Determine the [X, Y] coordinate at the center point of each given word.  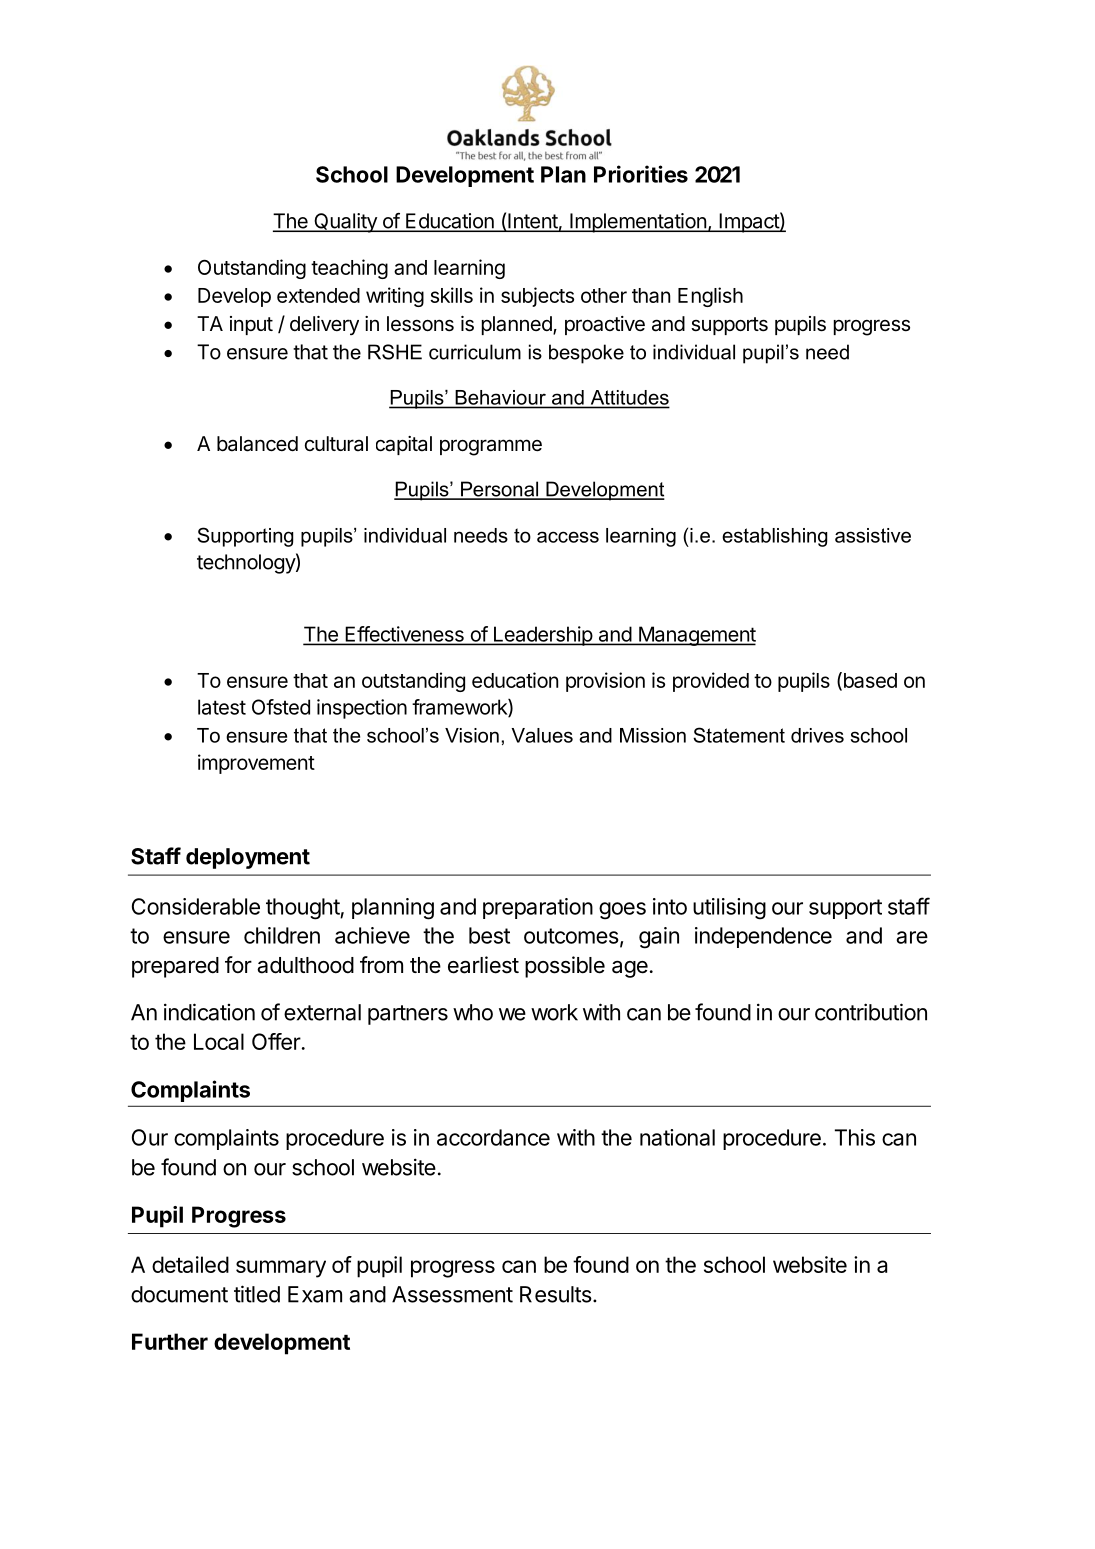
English [710, 297]
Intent [532, 222]
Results [556, 1294]
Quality [345, 223]
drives [817, 735]
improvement [256, 764]
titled [257, 1294]
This [855, 1137]
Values [542, 735]
